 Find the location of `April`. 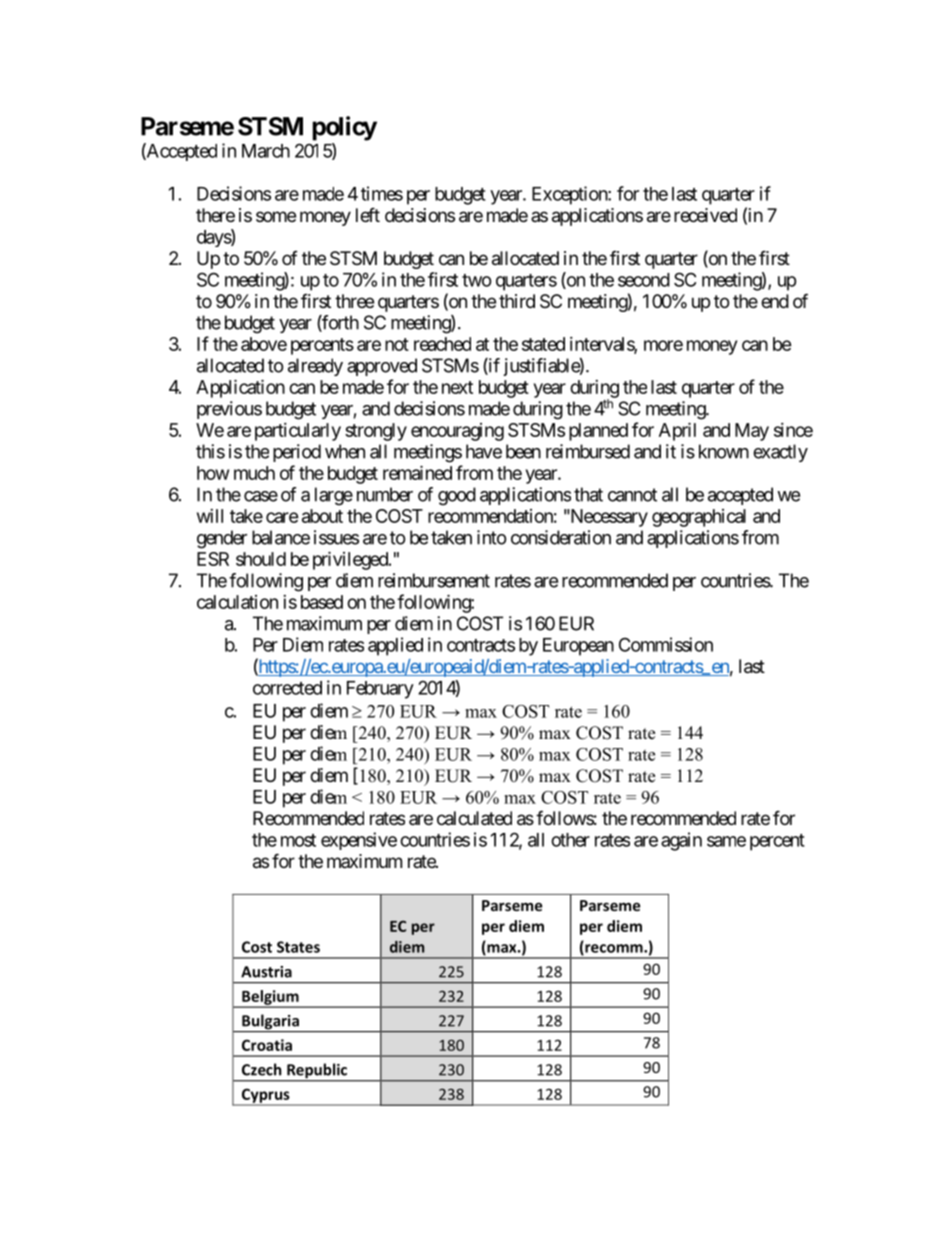

April is located at coordinates (677, 431).
